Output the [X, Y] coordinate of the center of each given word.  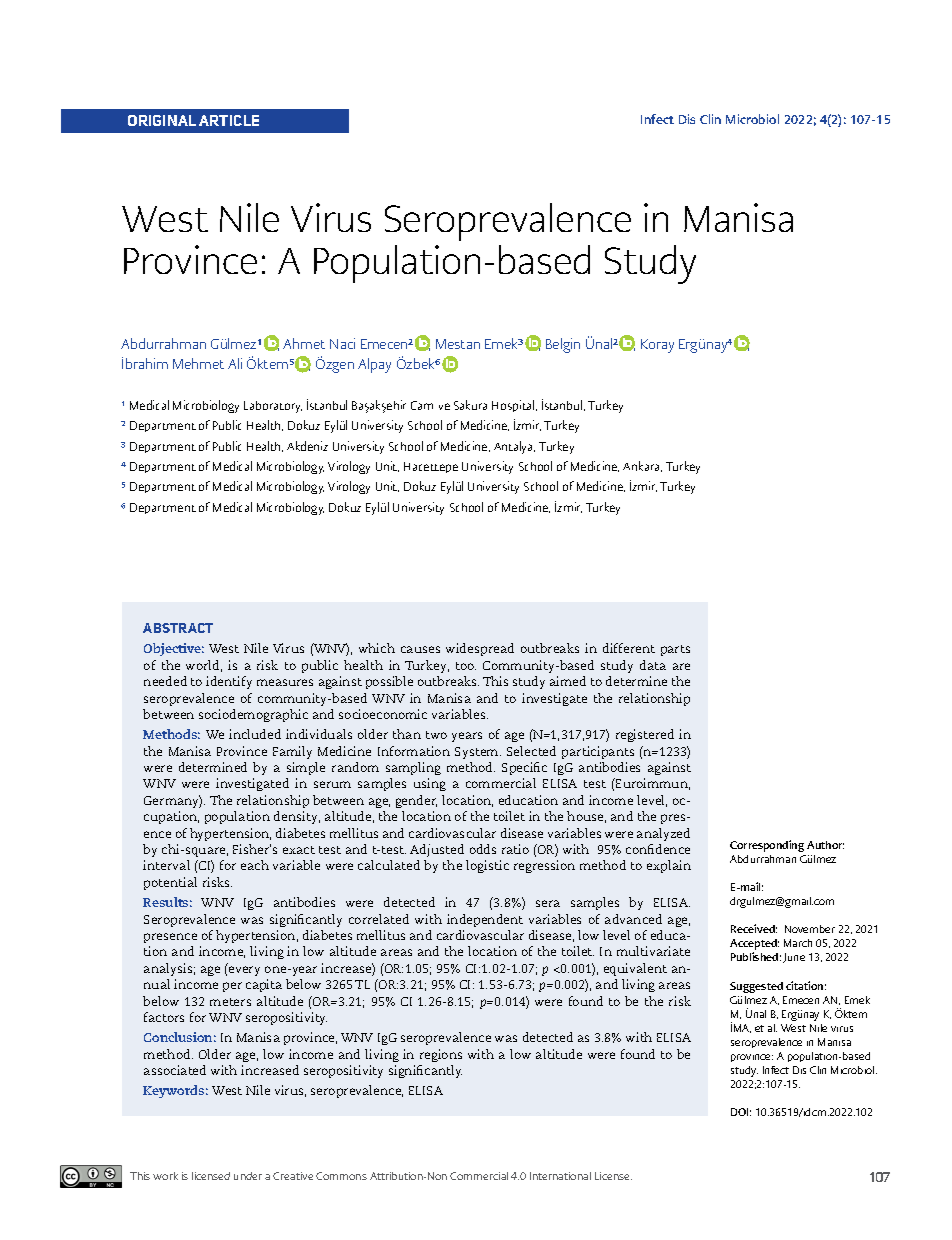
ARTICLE [229, 120]
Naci [342, 343]
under [248, 1176]
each [255, 865]
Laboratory [273, 407]
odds [483, 849]
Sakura [470, 405]
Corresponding [767, 846]
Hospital [514, 406]
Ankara [642, 466]
